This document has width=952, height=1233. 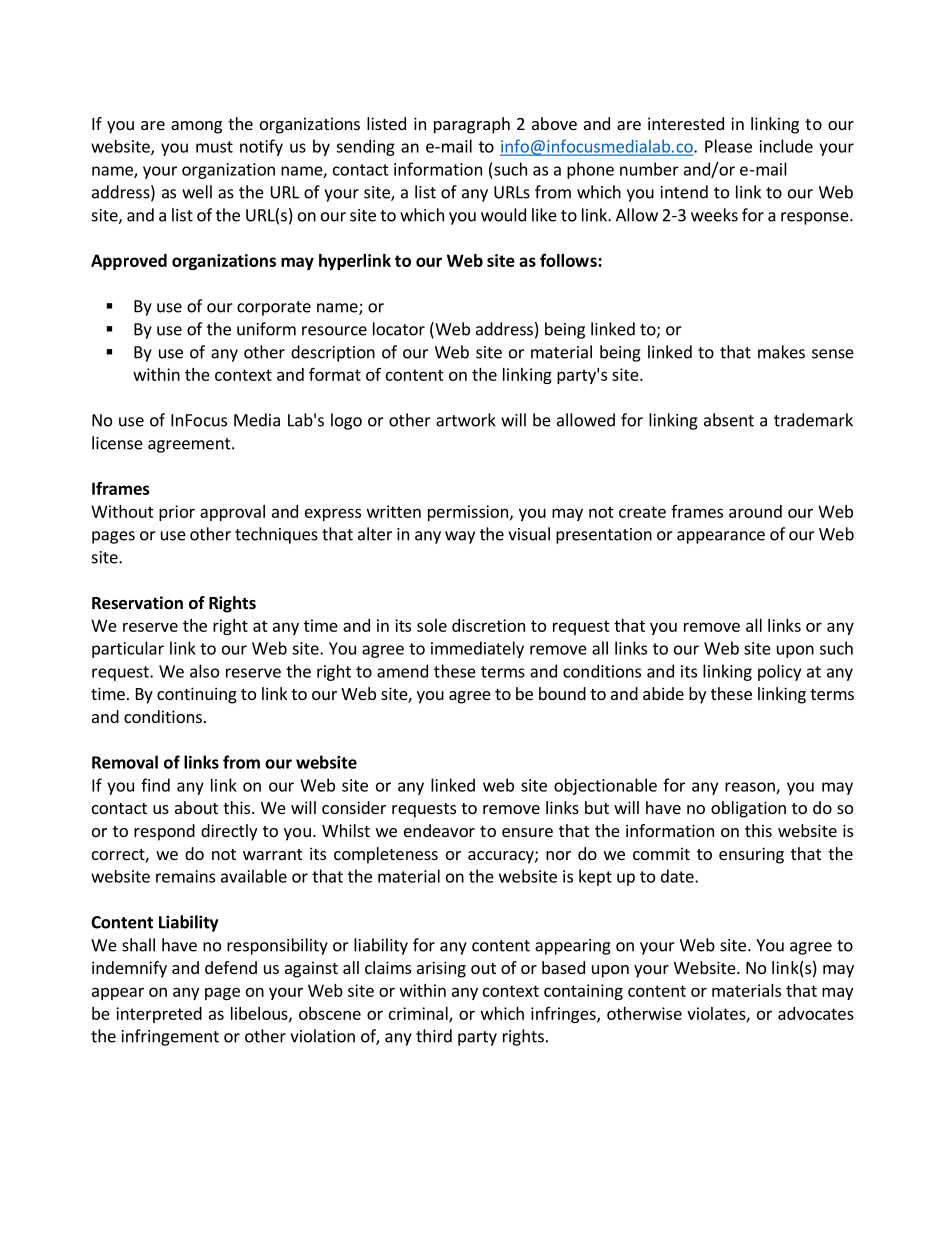 What do you see at coordinates (755, 511) in the document?
I see `around` at bounding box center [755, 511].
